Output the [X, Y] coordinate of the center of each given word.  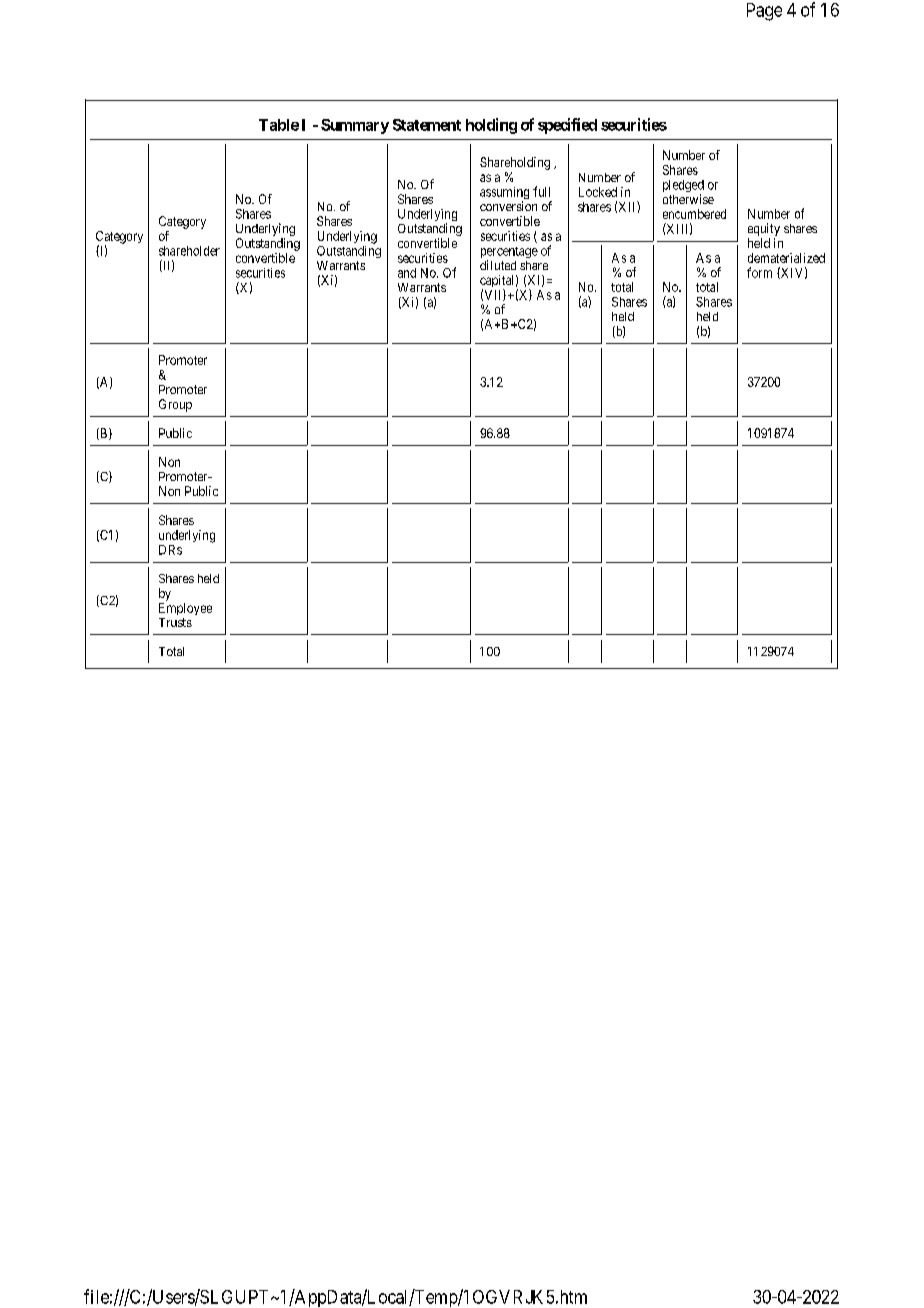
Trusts [175, 622]
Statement [427, 125]
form [759, 272]
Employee [185, 609]
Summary [355, 126]
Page [764, 12]
